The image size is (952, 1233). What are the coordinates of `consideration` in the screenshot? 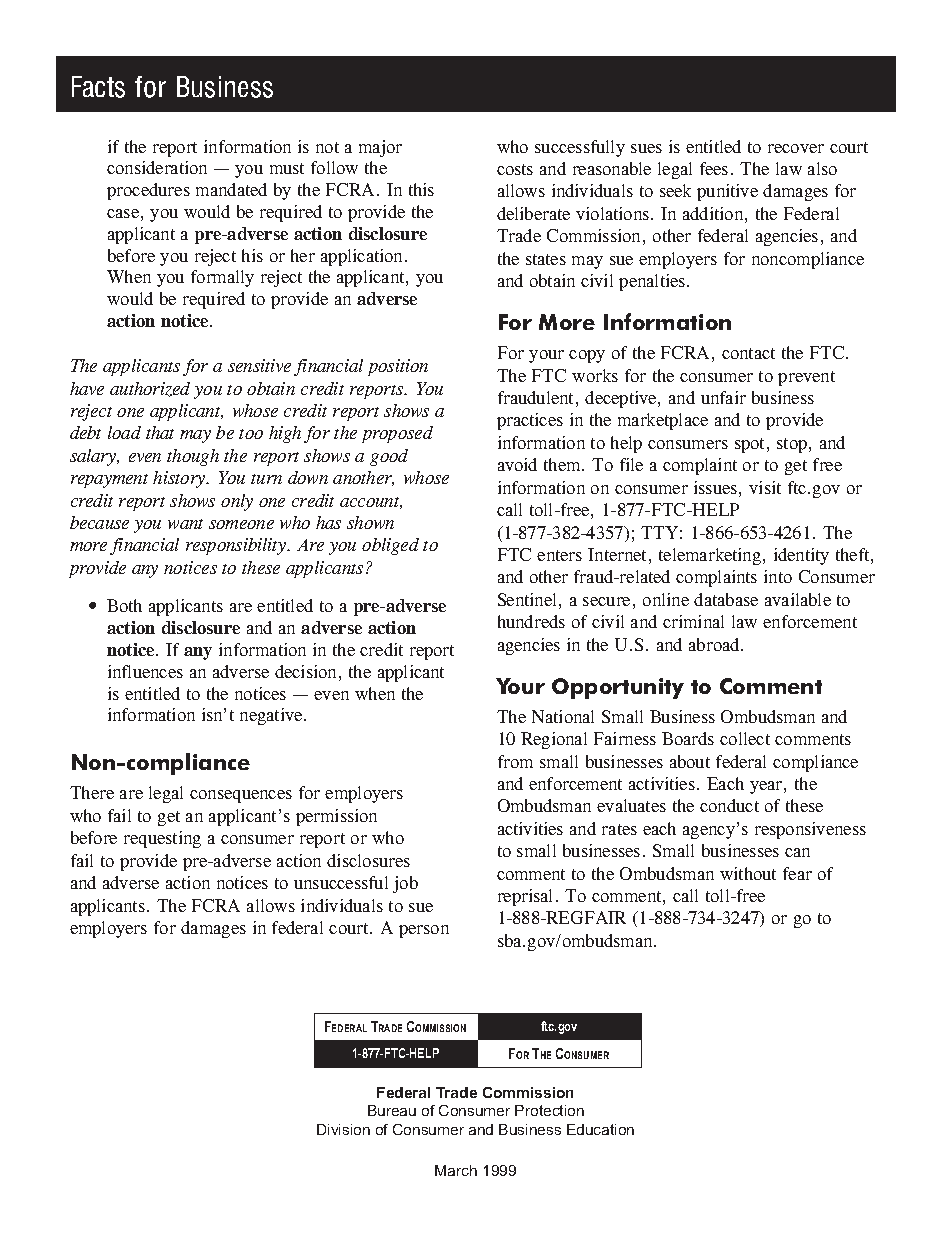 It's located at (157, 167).
